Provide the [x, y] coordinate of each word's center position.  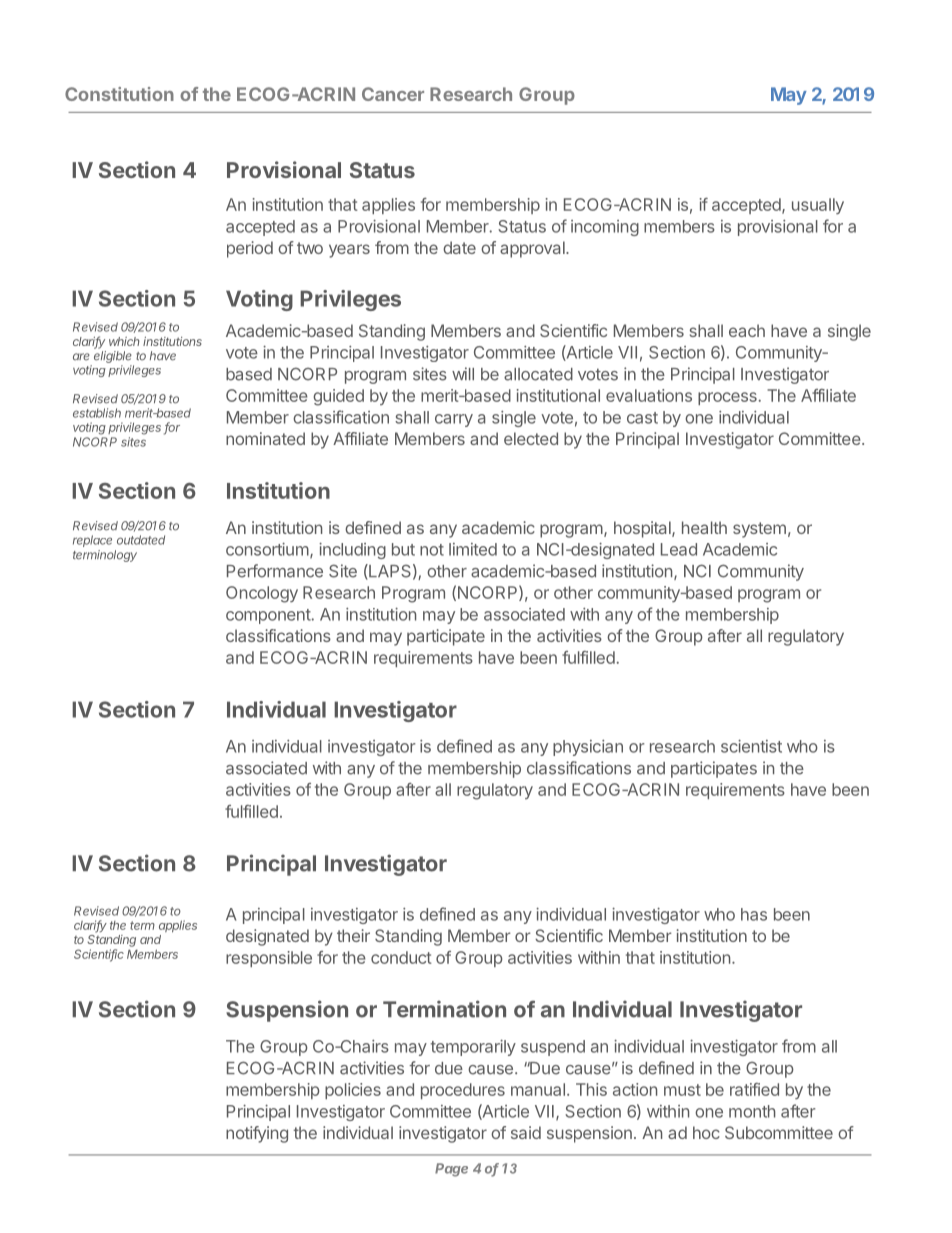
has [754, 914]
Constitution [119, 94]
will [463, 373]
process [727, 398]
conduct [401, 957]
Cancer [393, 94]
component [269, 616]
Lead [679, 549]
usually [818, 206]
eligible [113, 357]
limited [473, 549]
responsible [269, 959]
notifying [257, 1134]
